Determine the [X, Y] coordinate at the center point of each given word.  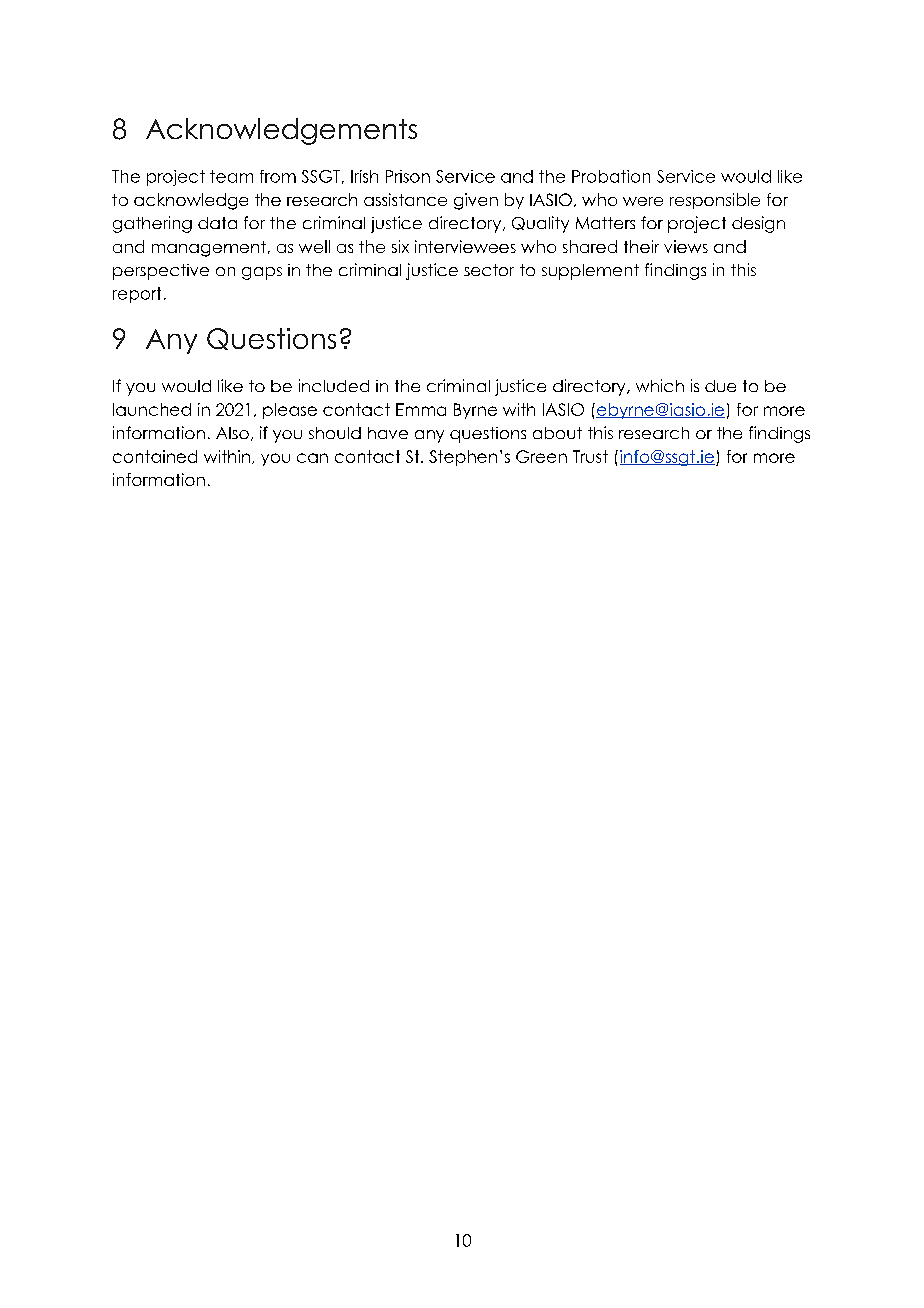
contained [155, 456]
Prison [408, 176]
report [137, 295]
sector [489, 270]
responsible [715, 201]
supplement [590, 272]
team [231, 176]
